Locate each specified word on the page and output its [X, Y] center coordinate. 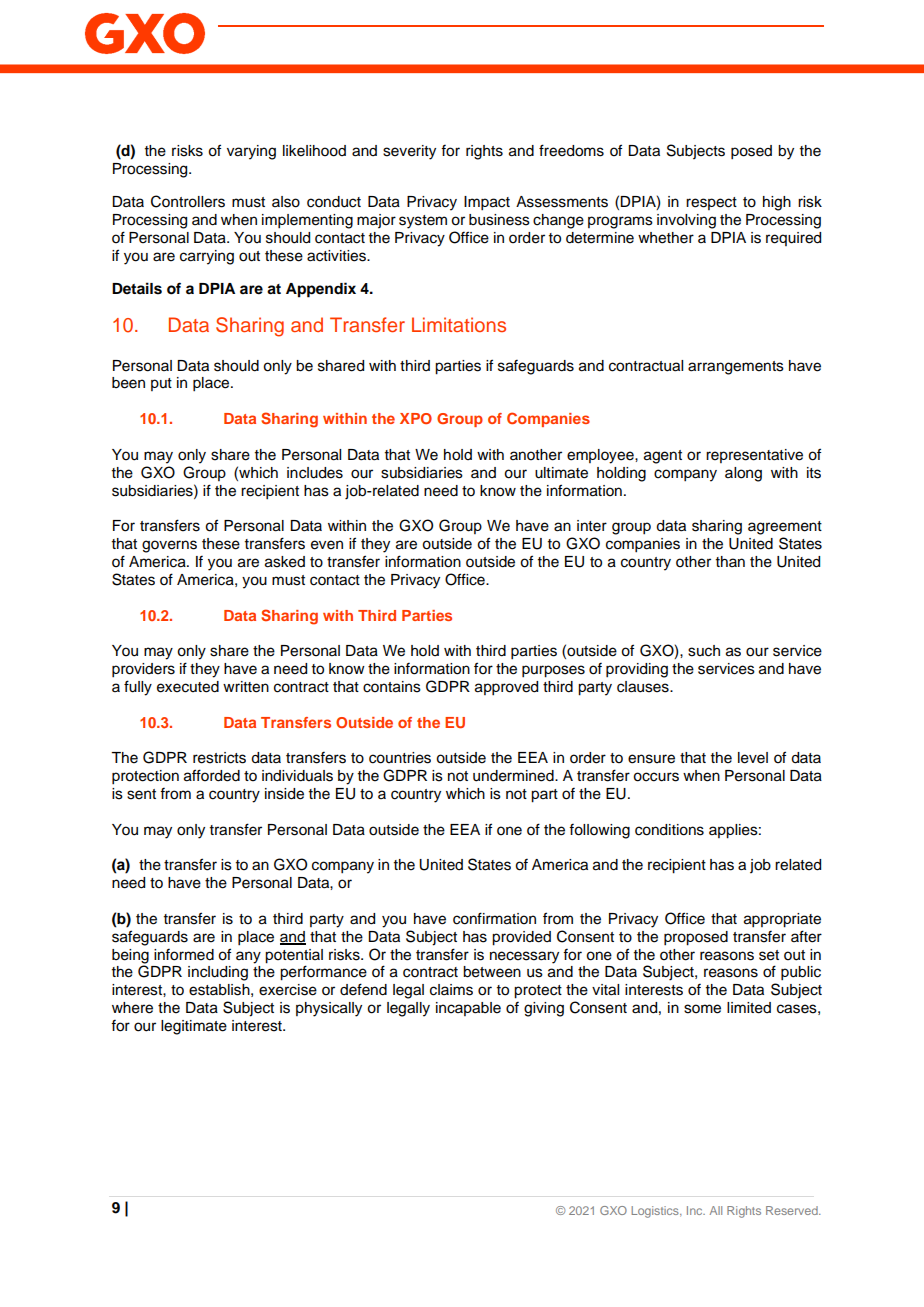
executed [188, 687]
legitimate [194, 1027]
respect [711, 203]
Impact [487, 203]
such [704, 651]
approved [506, 688]
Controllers [188, 201]
